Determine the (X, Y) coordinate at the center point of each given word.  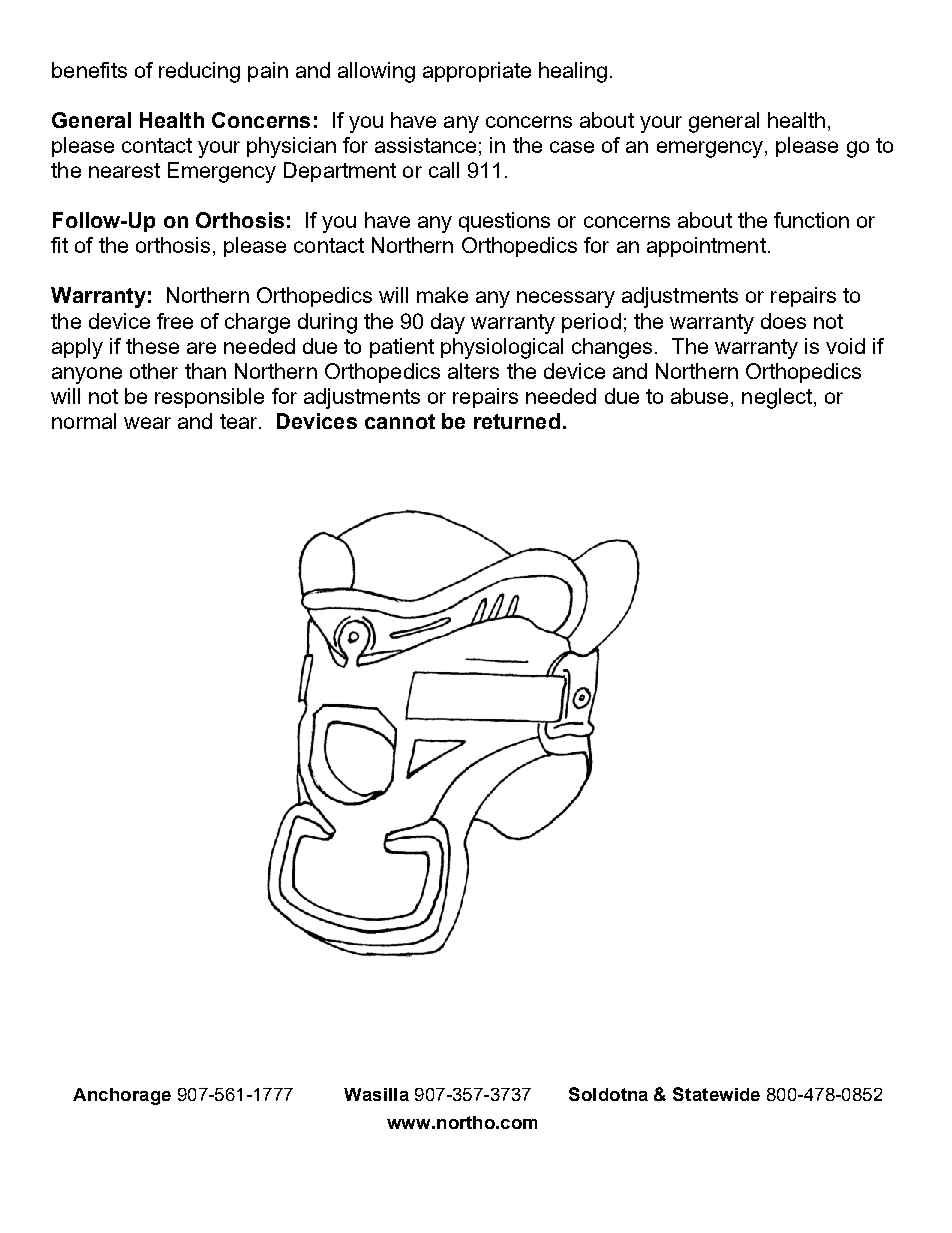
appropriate (477, 72)
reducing (199, 72)
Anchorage (122, 1096)
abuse (699, 396)
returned (517, 421)
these (152, 346)
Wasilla (376, 1094)
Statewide (716, 1094)
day (448, 323)
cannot (400, 421)
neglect (777, 398)
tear (240, 421)
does (783, 321)
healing (573, 72)
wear (147, 423)
